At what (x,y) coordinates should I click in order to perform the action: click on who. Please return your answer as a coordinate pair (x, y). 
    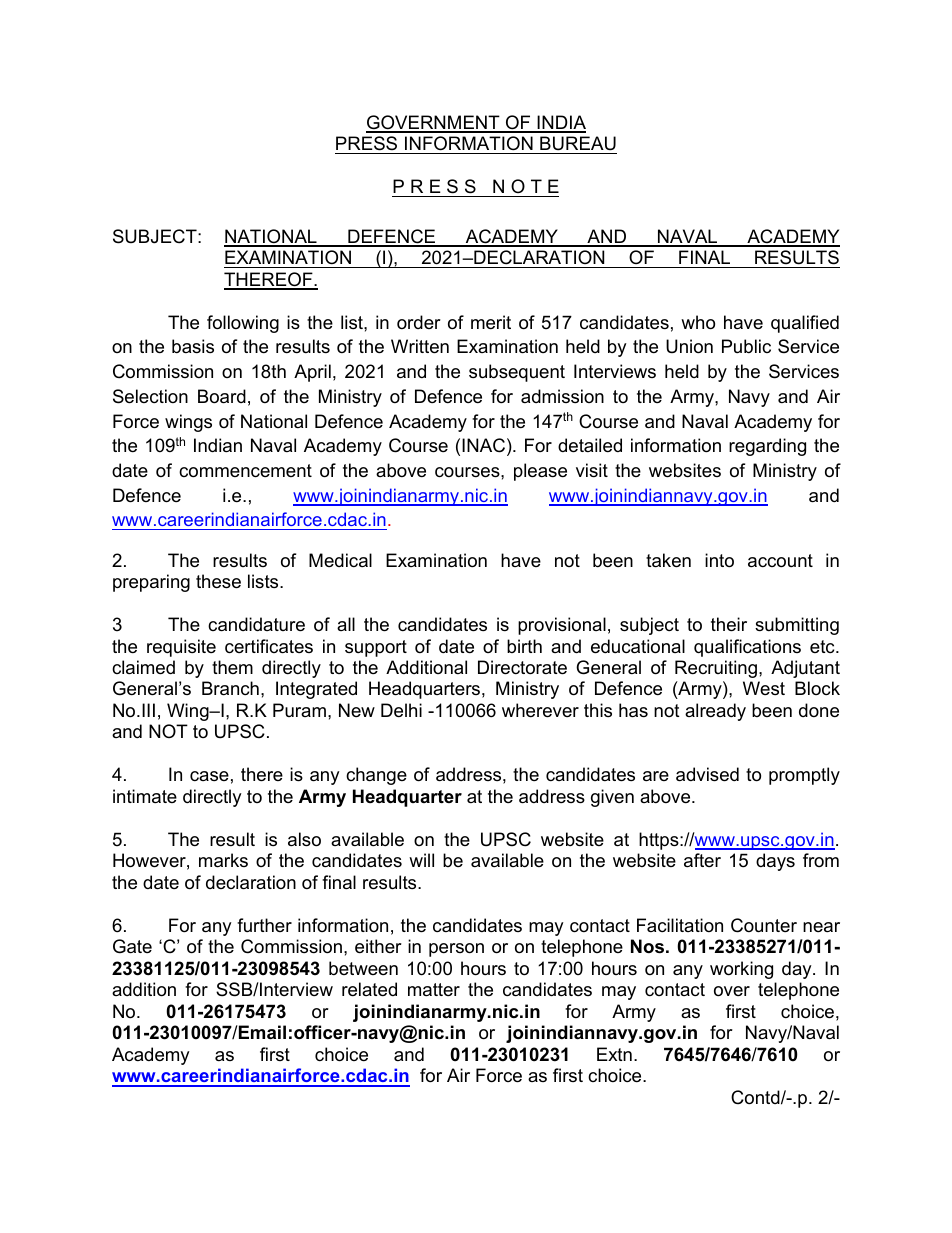
    Looking at the image, I should click on (698, 322).
